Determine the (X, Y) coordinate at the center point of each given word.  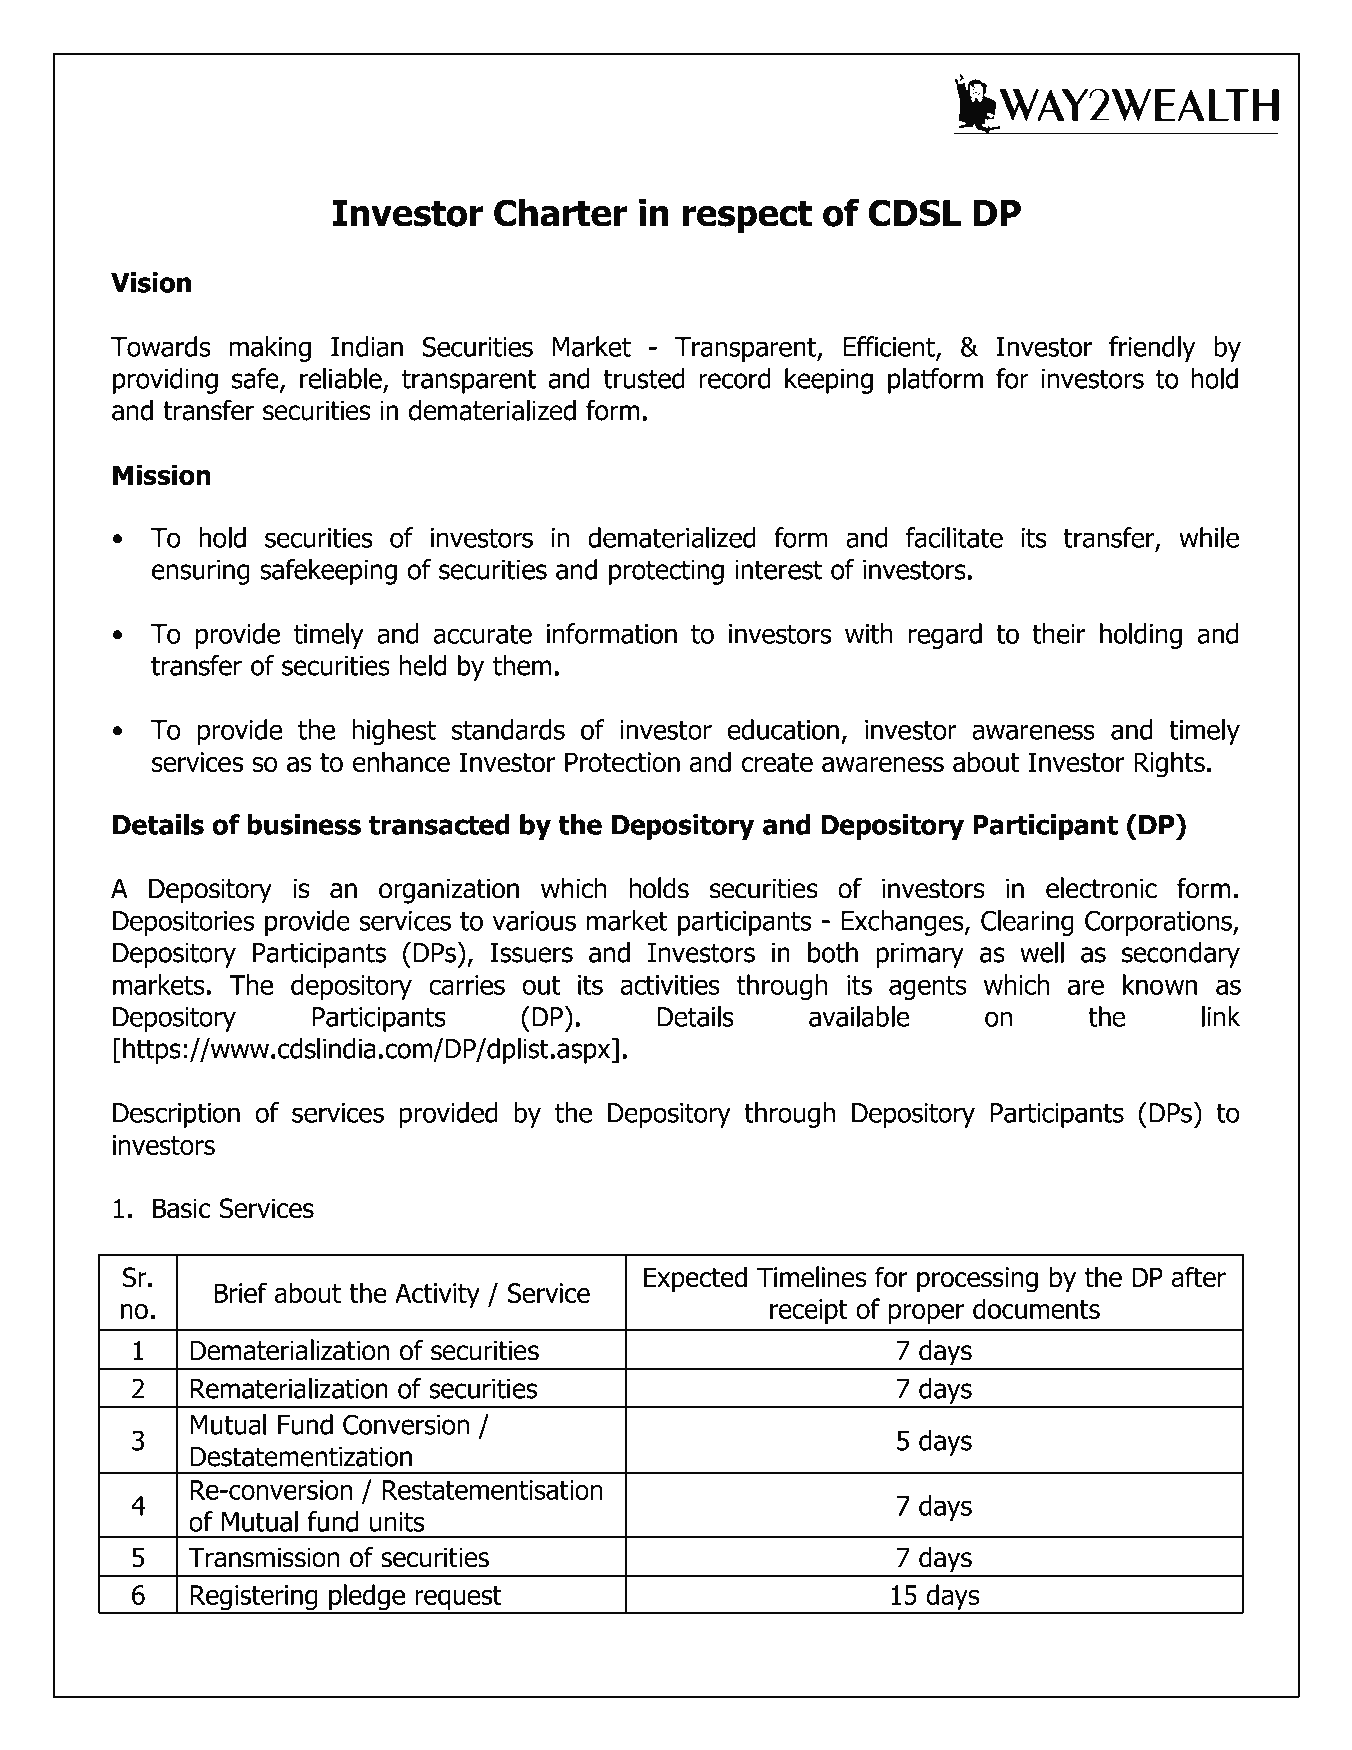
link (1221, 1016)
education (783, 729)
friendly (1152, 349)
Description (176, 1115)
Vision (151, 282)
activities (670, 985)
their (1058, 633)
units (397, 1522)
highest (394, 732)
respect (747, 217)
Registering (254, 1599)
